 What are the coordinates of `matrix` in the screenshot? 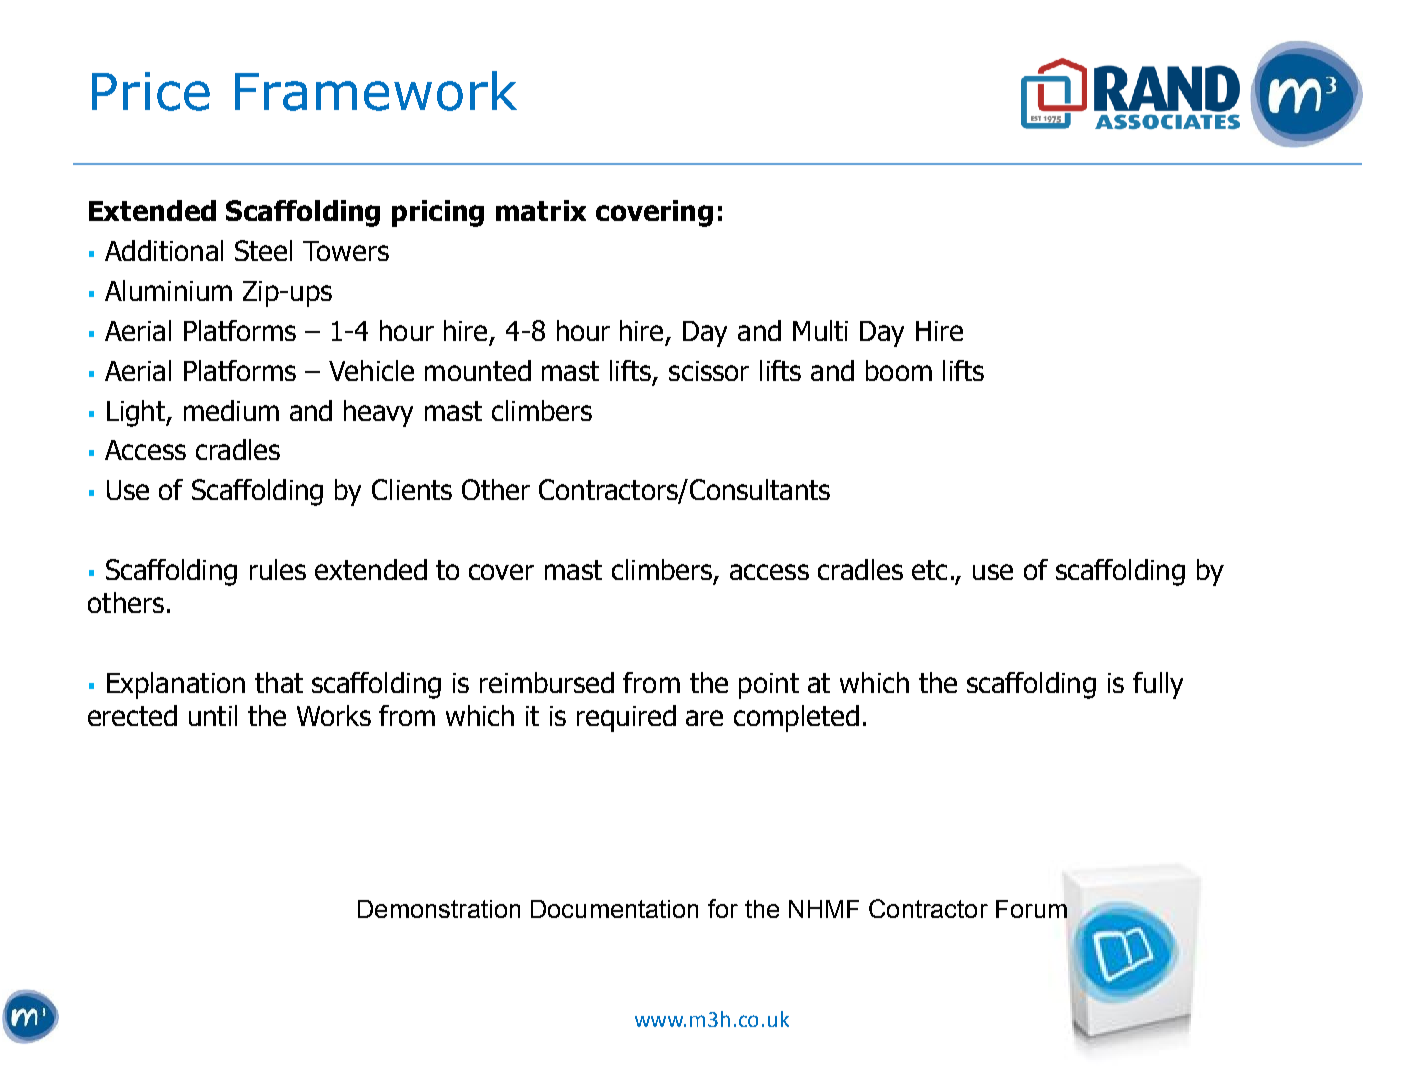 It's located at (541, 210).
